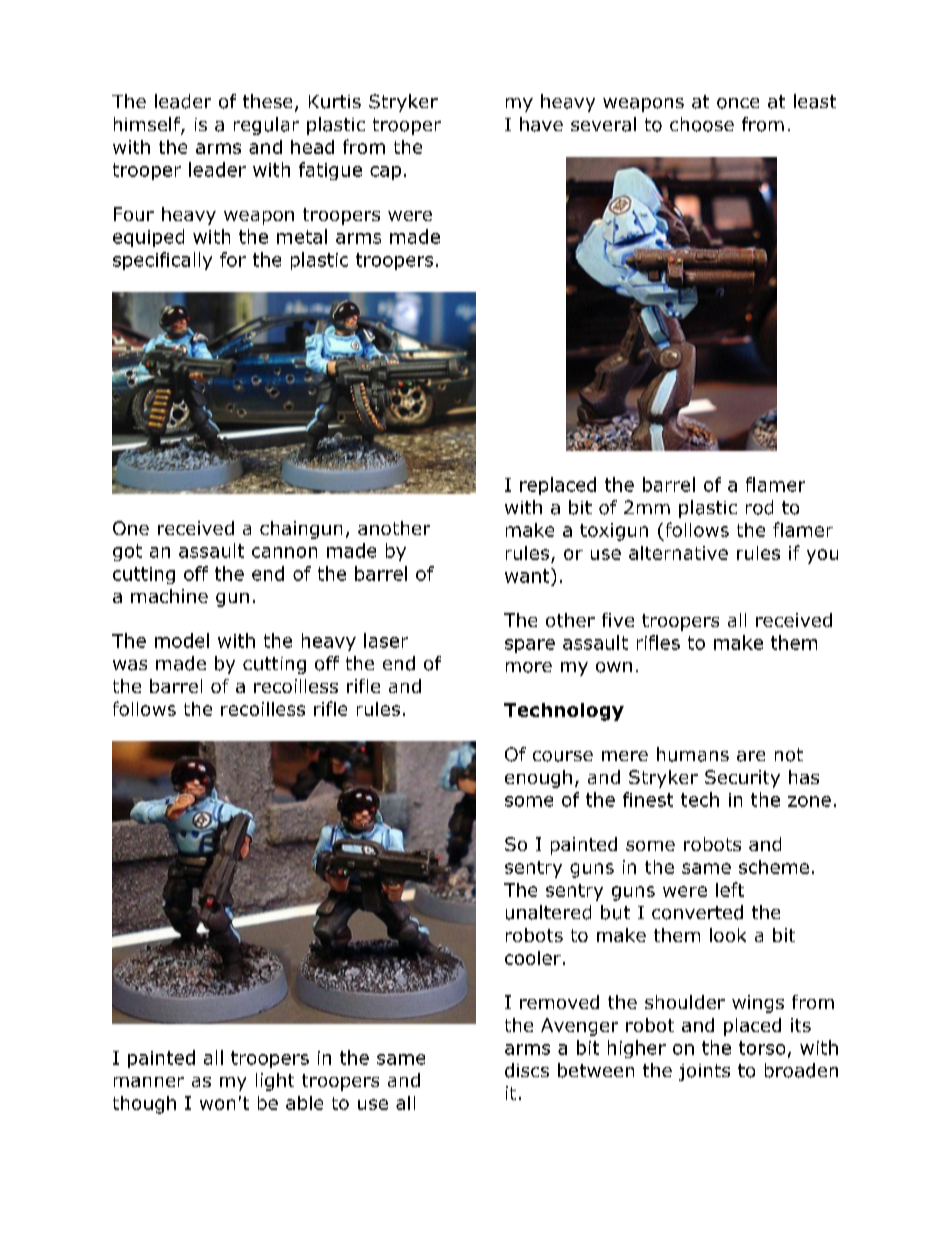  I want to click on choose, so click(702, 124).
